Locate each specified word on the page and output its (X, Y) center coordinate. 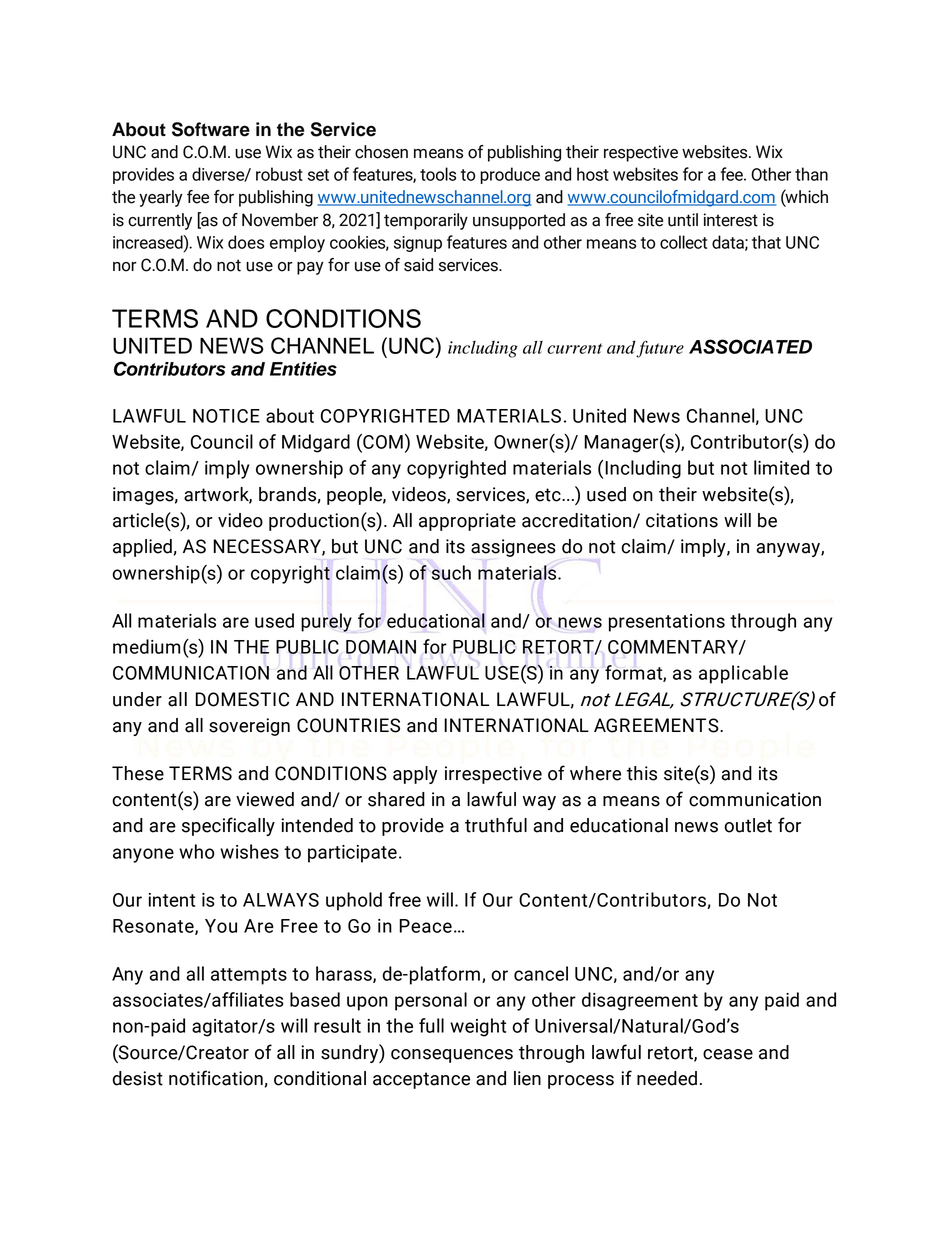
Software (211, 129)
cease (728, 1054)
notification (216, 1078)
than (811, 174)
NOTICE (226, 416)
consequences (452, 1056)
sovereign (249, 727)
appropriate (467, 522)
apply (415, 775)
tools (438, 174)
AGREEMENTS (657, 725)
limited (781, 467)
